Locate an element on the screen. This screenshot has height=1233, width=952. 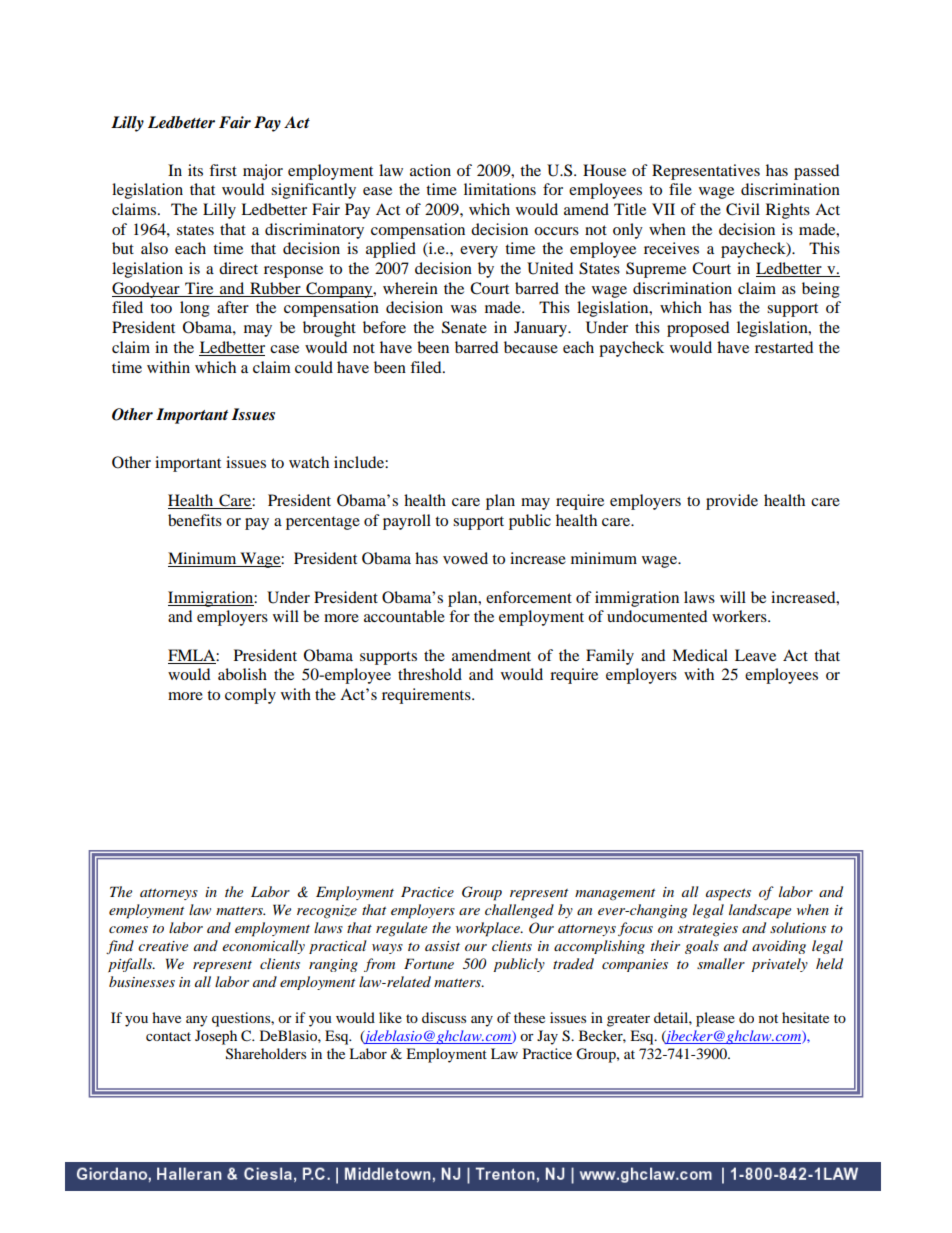
discuss is located at coordinates (444, 1017).
